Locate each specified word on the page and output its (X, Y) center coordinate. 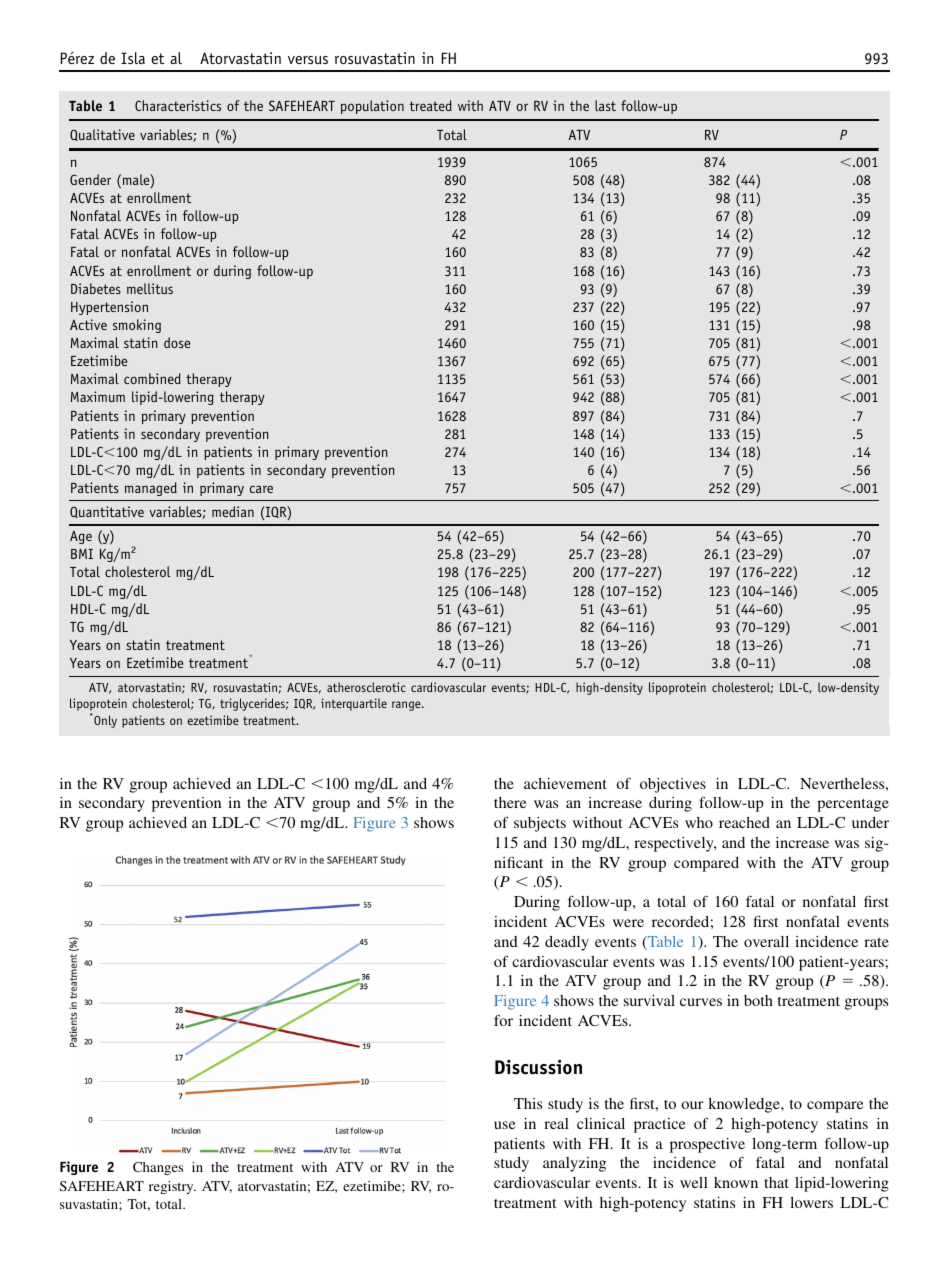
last (605, 105)
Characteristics (178, 105)
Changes (158, 1168)
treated (431, 105)
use (505, 1125)
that (776, 1182)
